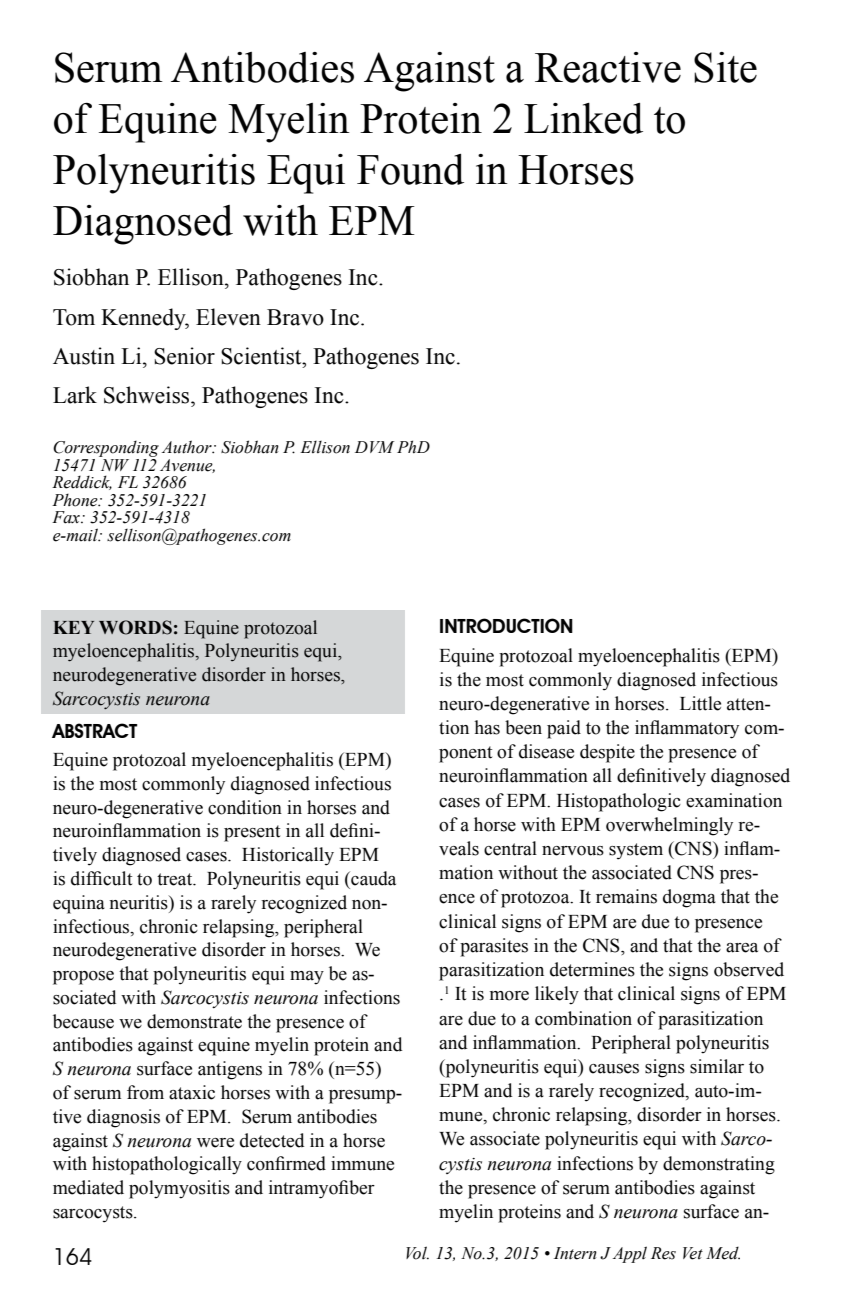 Image resolution: width=861 pixels, height=1300 pixels. I want to click on Little, so click(700, 703).
